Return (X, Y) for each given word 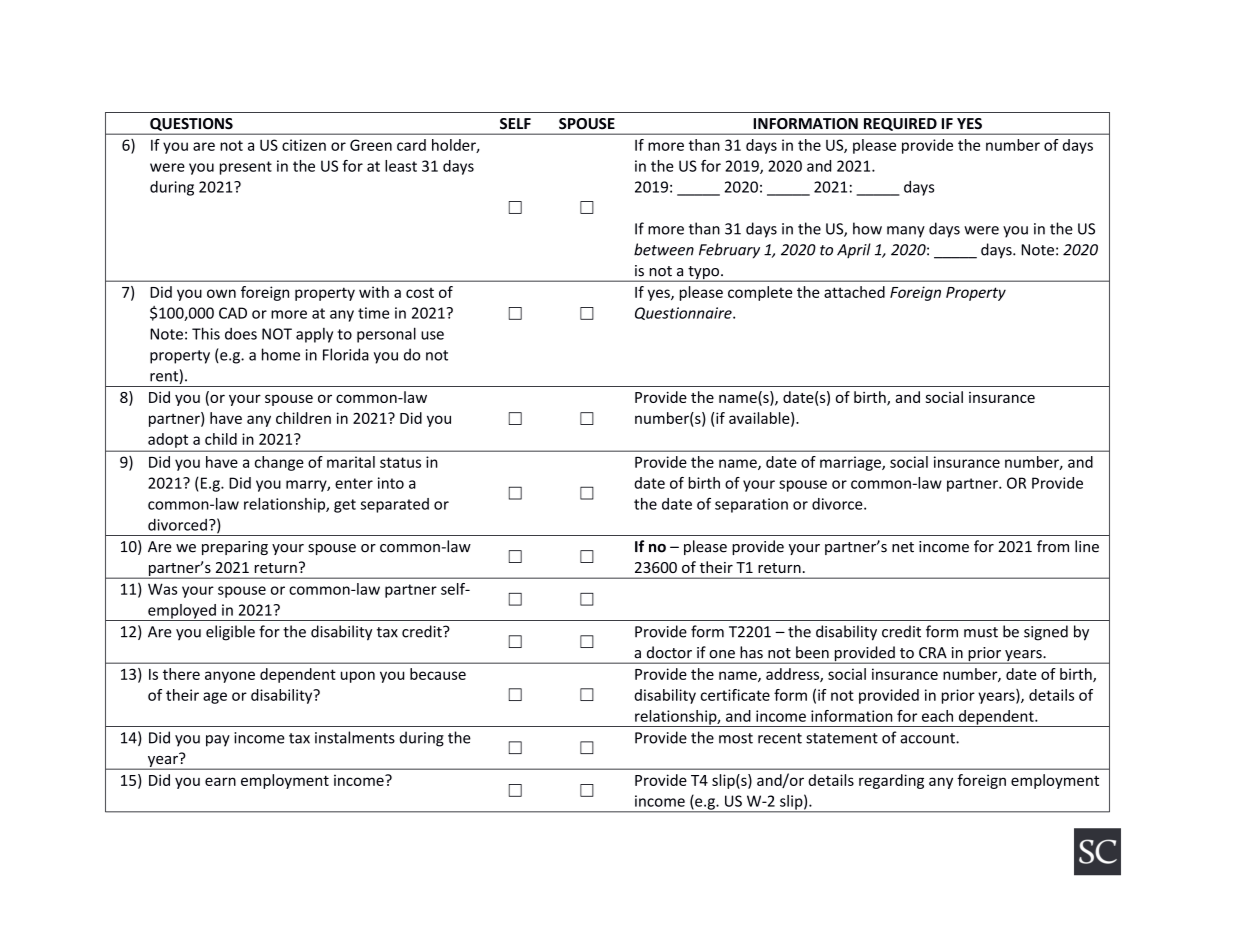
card (411, 145)
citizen (304, 145)
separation (751, 505)
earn (220, 781)
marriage (851, 463)
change (279, 463)
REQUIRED (900, 124)
